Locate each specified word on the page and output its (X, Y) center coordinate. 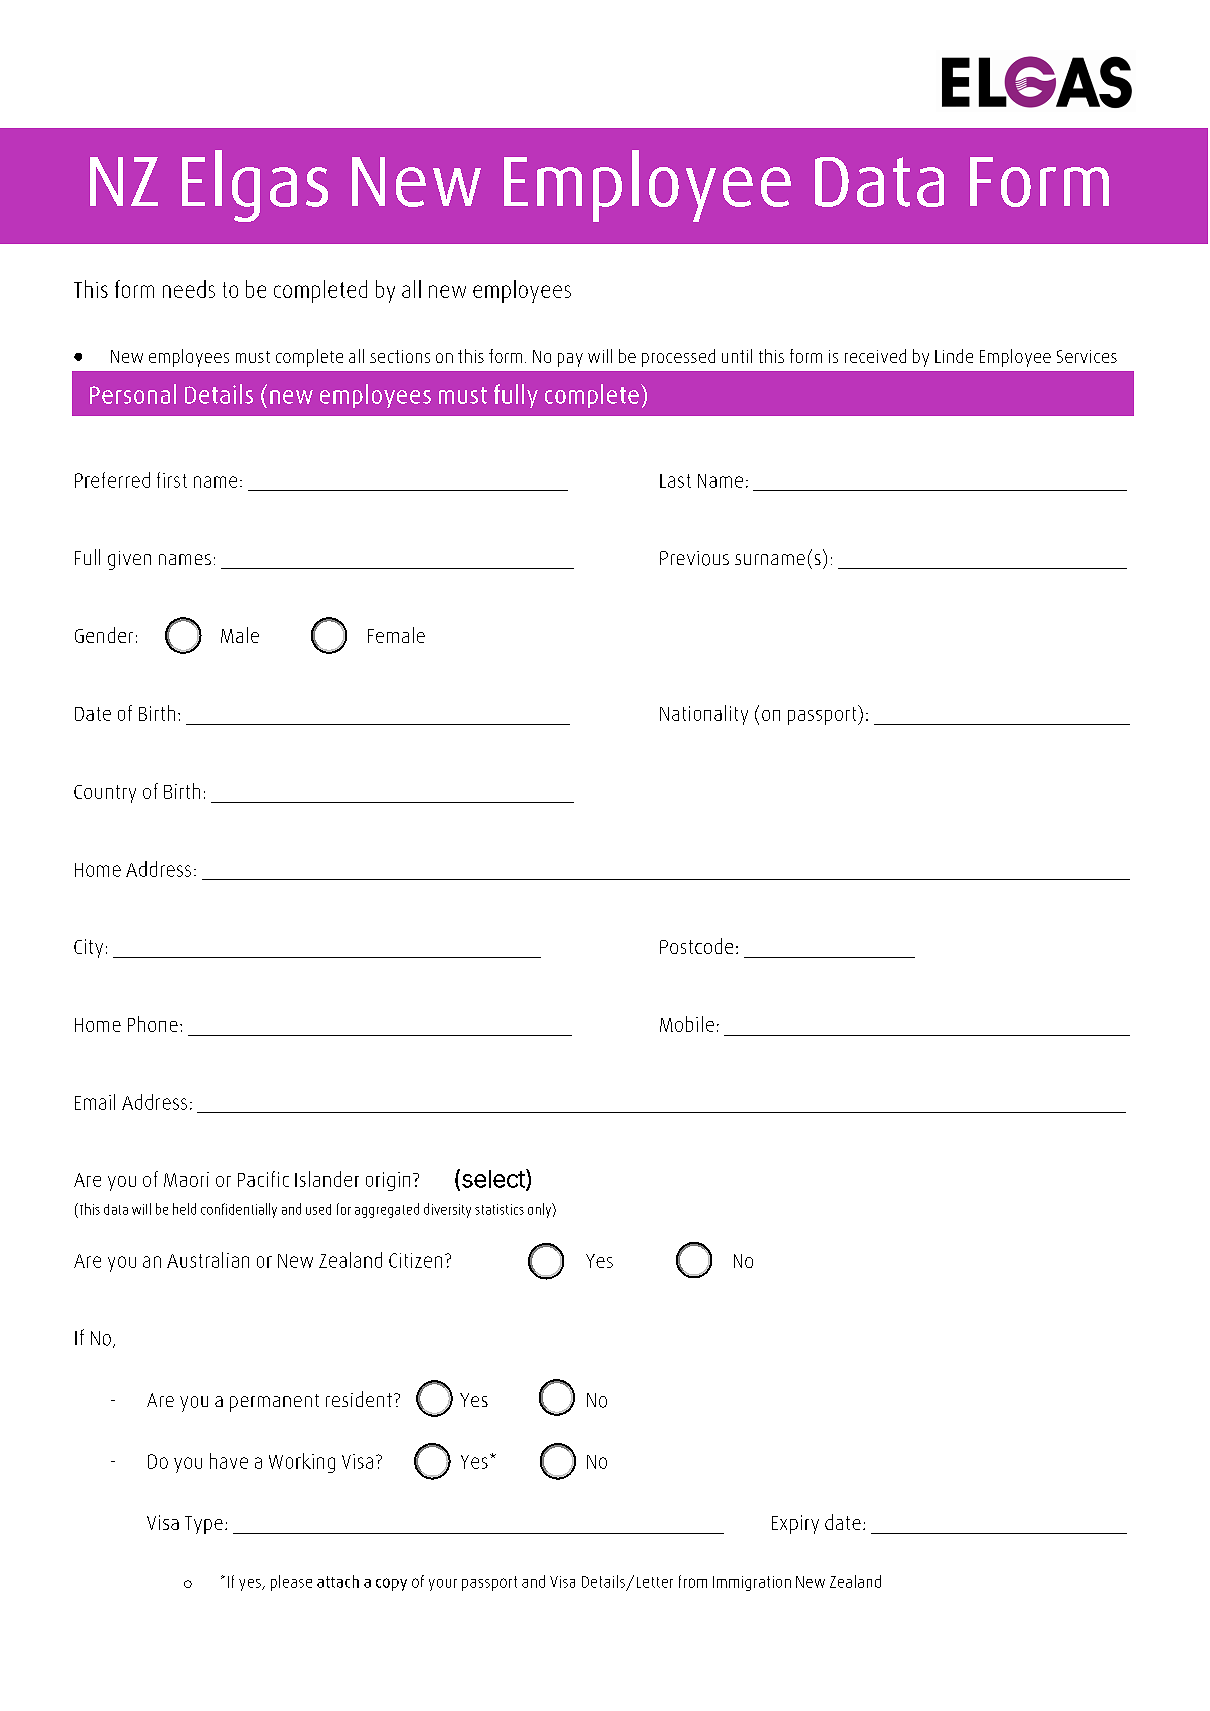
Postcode (696, 946)
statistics (499, 1209)
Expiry (795, 1524)
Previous (694, 558)
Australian (208, 1260)
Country (105, 794)
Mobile (687, 1024)
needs (189, 289)
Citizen (415, 1260)
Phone (153, 1024)
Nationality (704, 715)
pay (570, 360)
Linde (954, 356)
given (129, 560)
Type (204, 1525)
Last (675, 481)
